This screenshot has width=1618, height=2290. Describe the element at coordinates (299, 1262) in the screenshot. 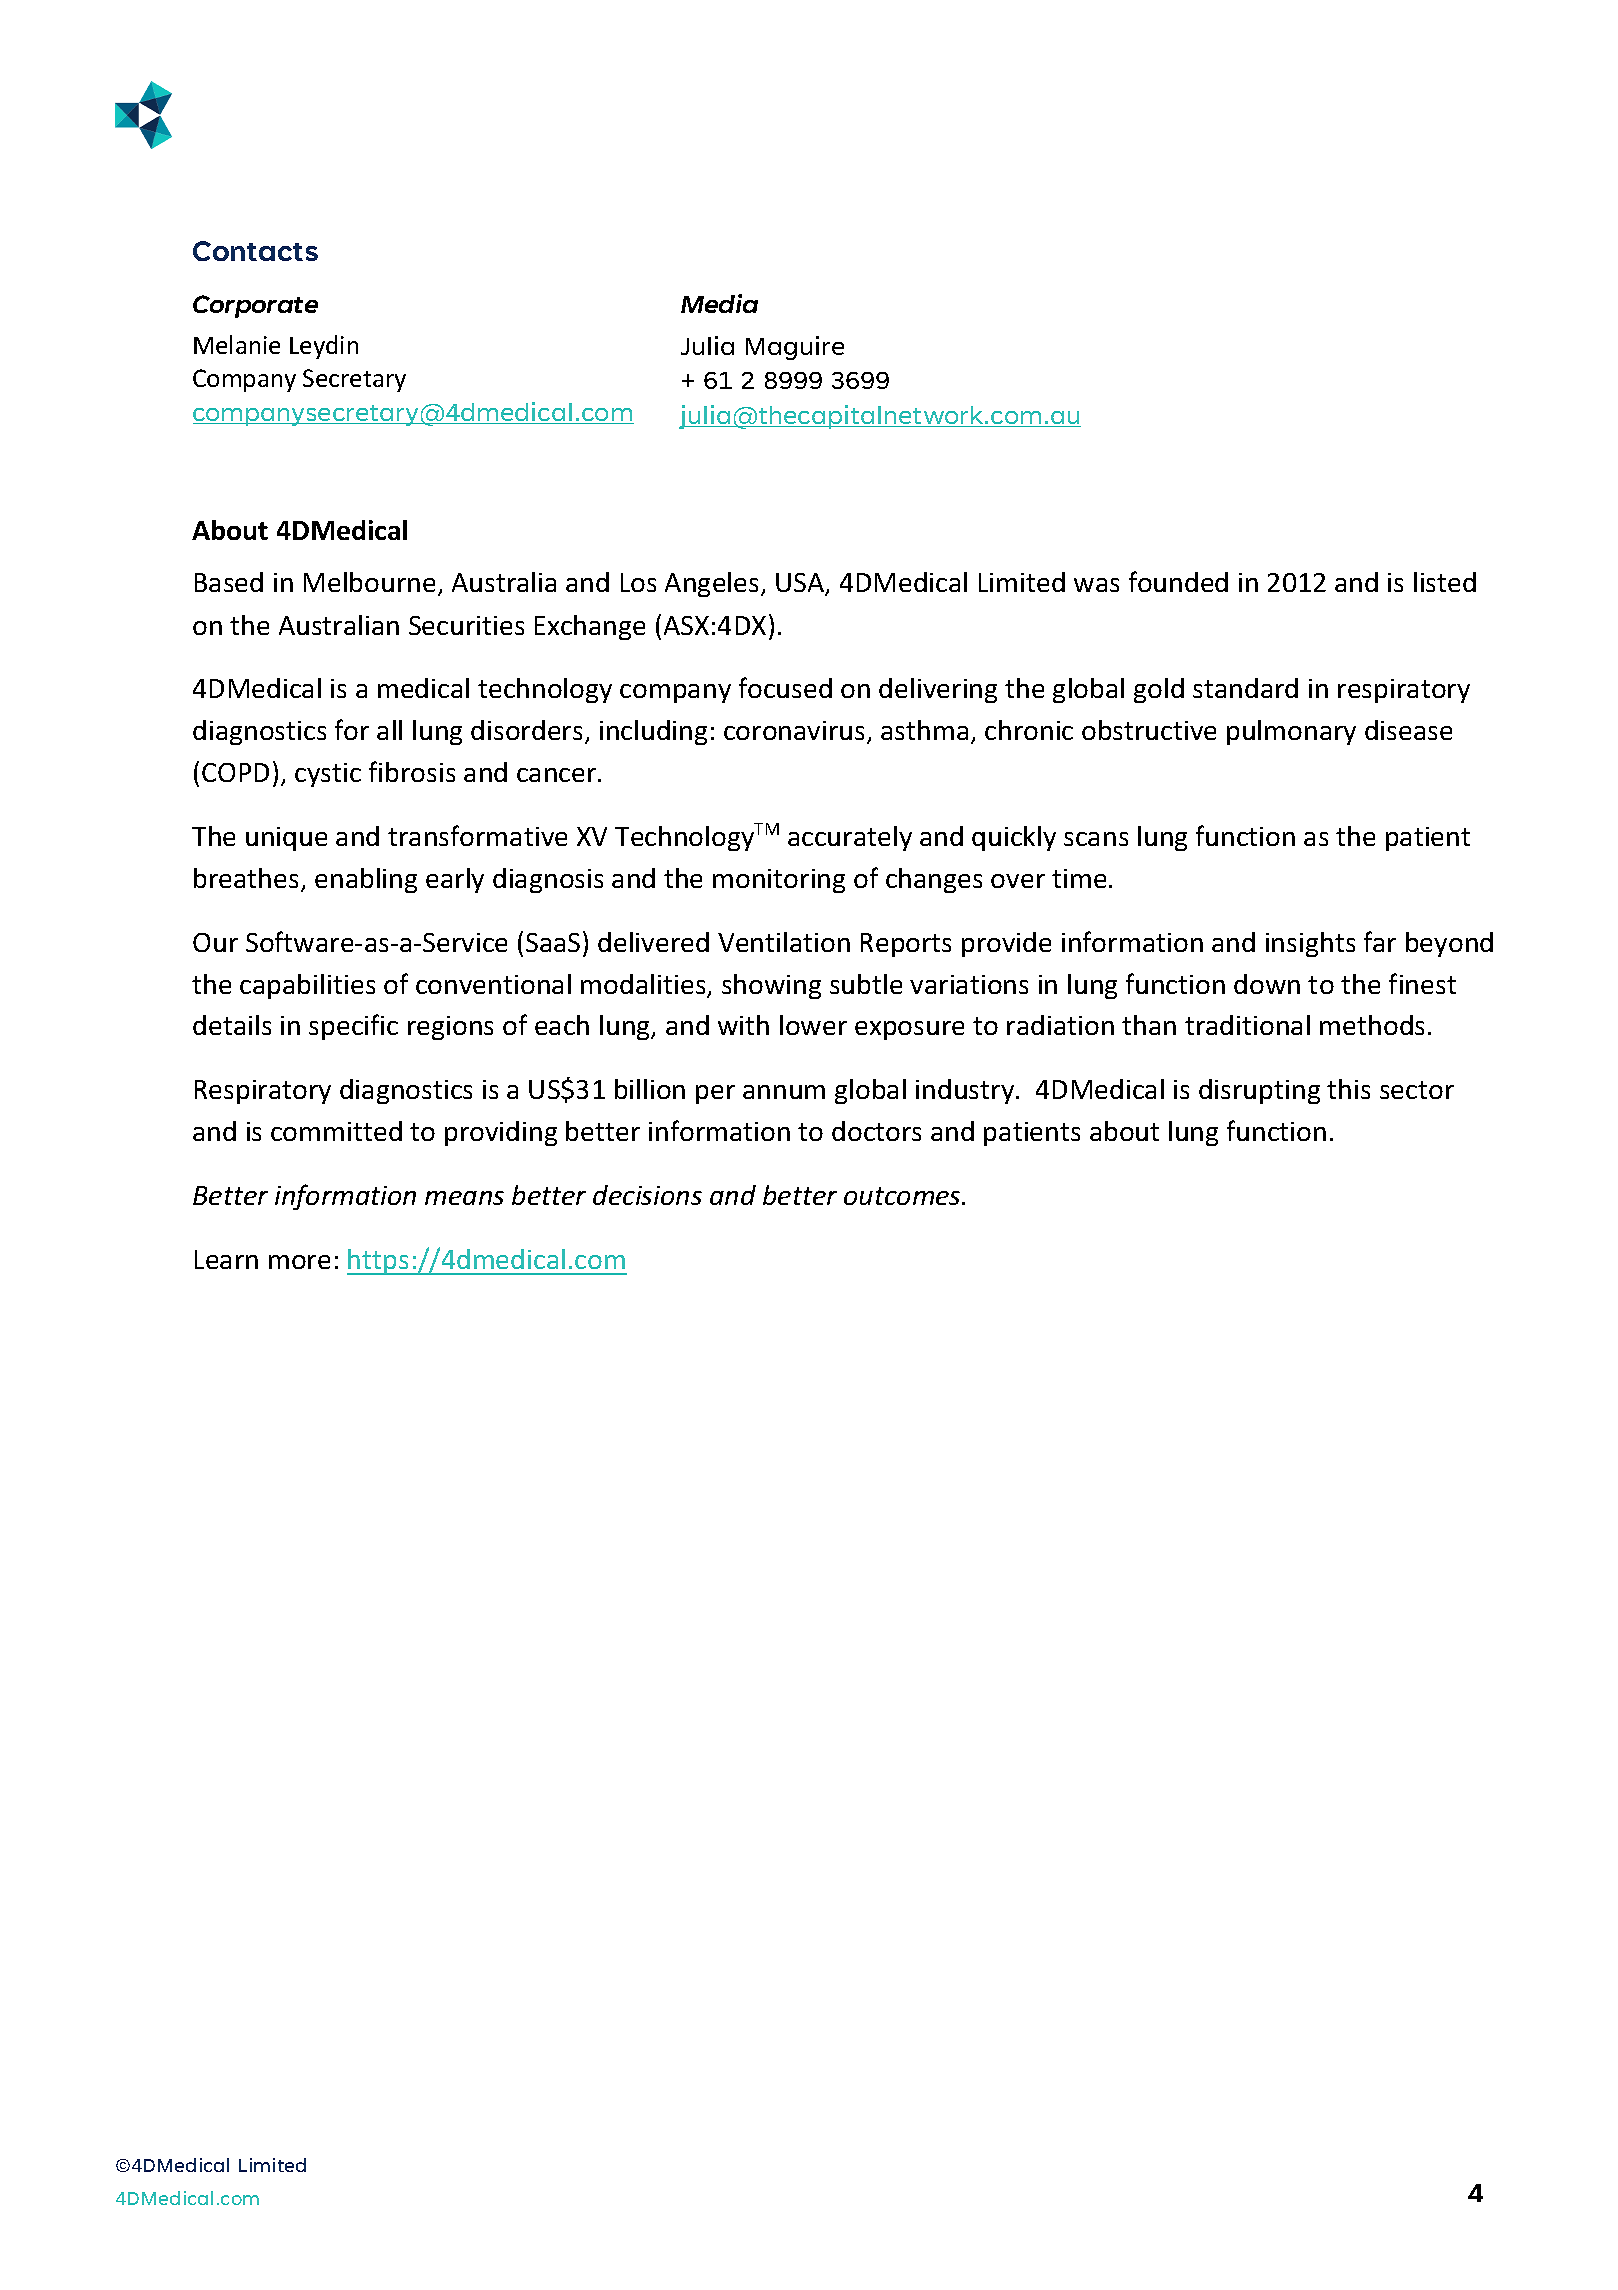

I see `more` at that location.
